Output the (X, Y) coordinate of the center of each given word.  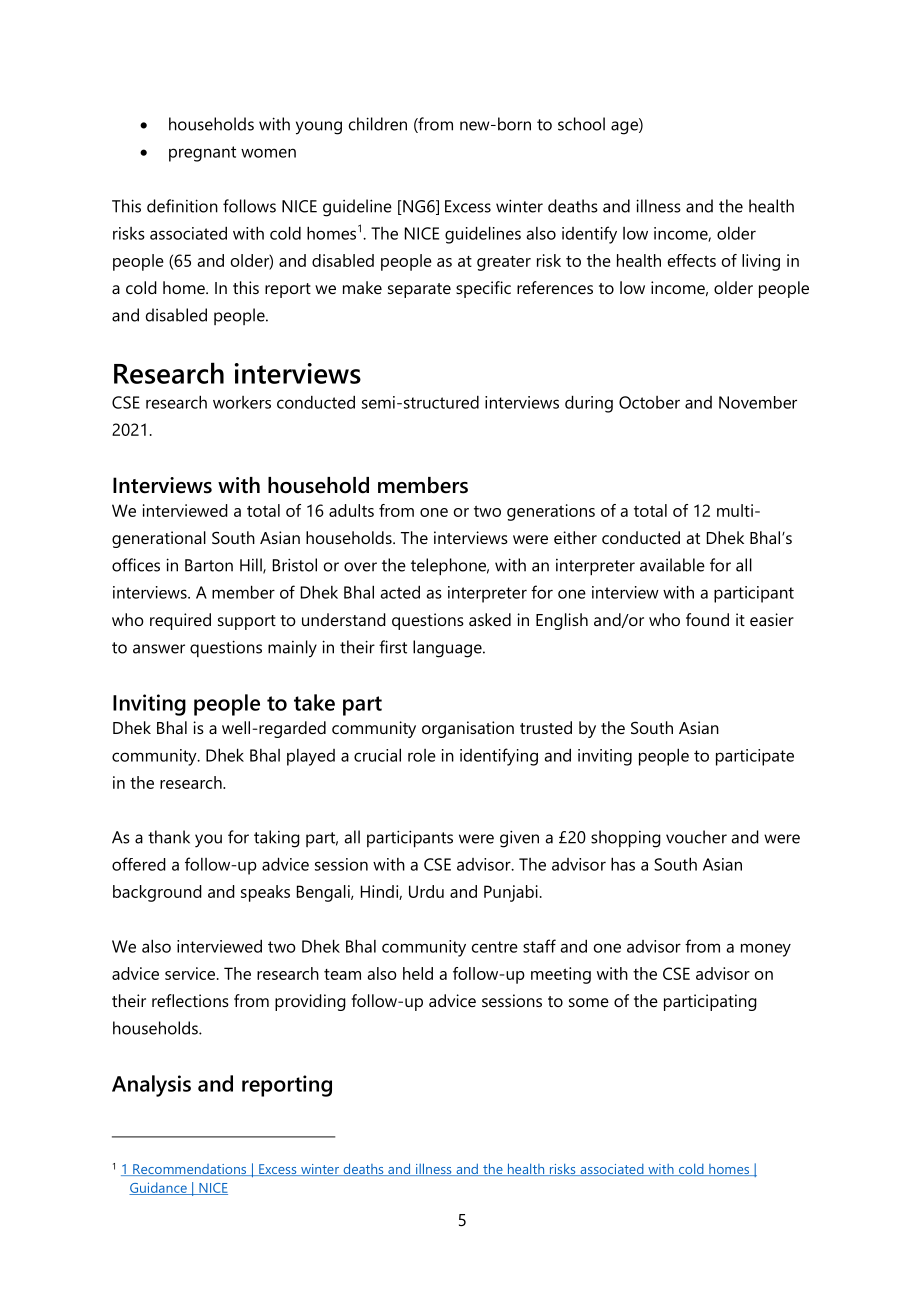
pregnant (202, 154)
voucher (696, 837)
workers (242, 402)
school (581, 124)
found (707, 619)
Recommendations (190, 1170)
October (649, 402)
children (378, 124)
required (180, 621)
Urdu (426, 891)
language (448, 649)
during (589, 404)
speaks (265, 893)
